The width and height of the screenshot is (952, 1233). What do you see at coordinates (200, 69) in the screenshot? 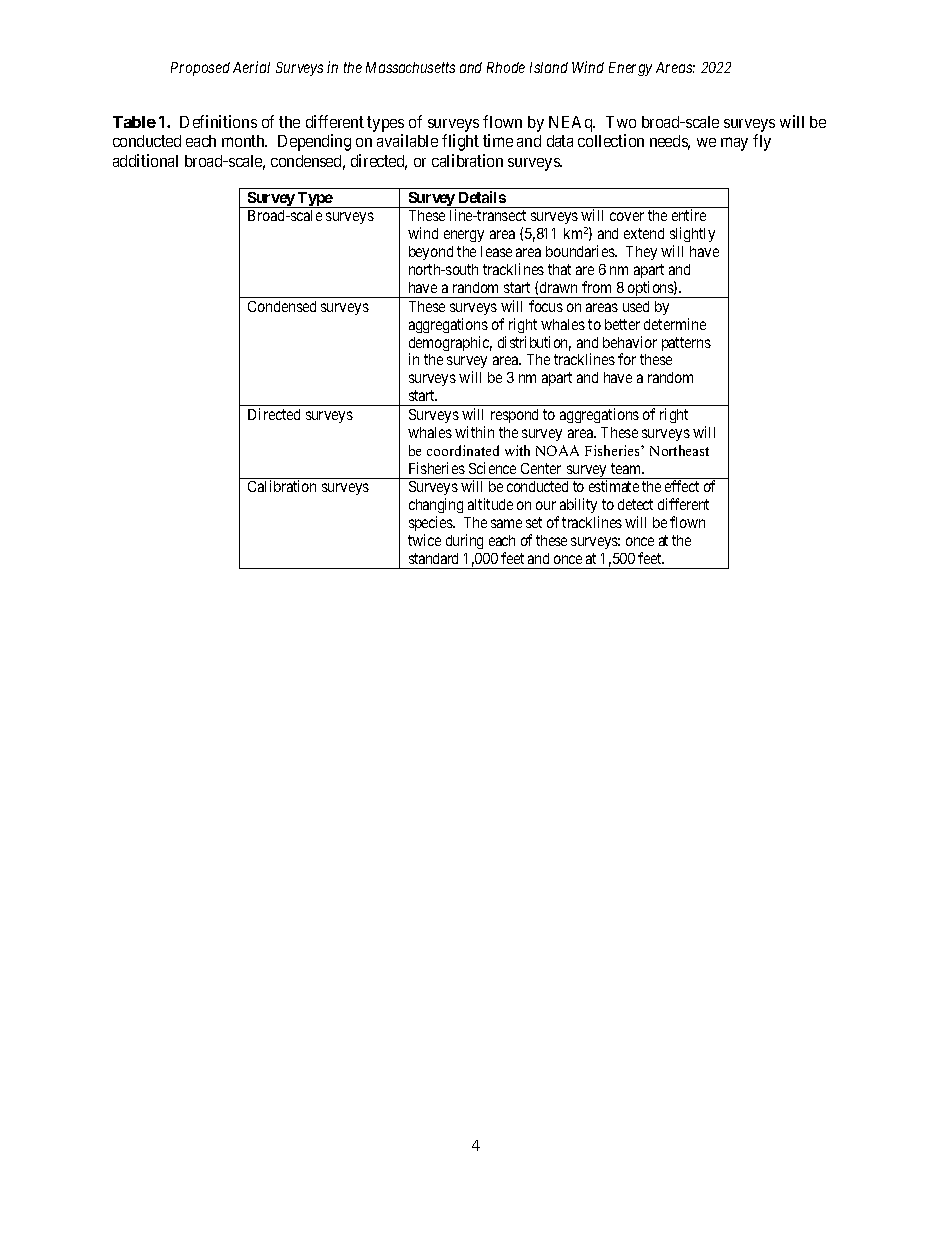
I see `Proposed` at bounding box center [200, 69].
